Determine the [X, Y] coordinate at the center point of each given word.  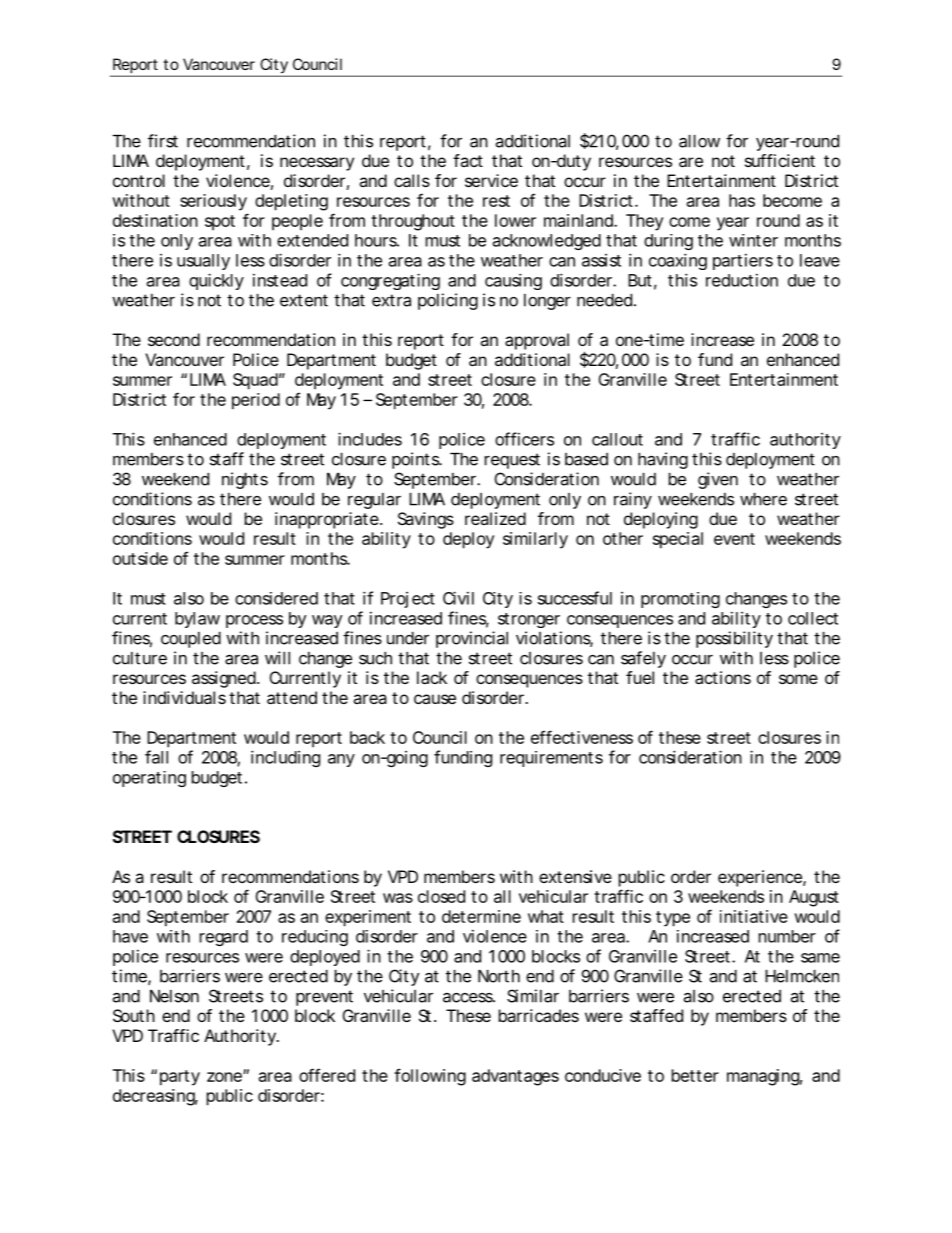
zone [225, 1077]
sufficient [780, 160]
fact [468, 160]
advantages [515, 1077]
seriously [213, 202]
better [695, 1075]
